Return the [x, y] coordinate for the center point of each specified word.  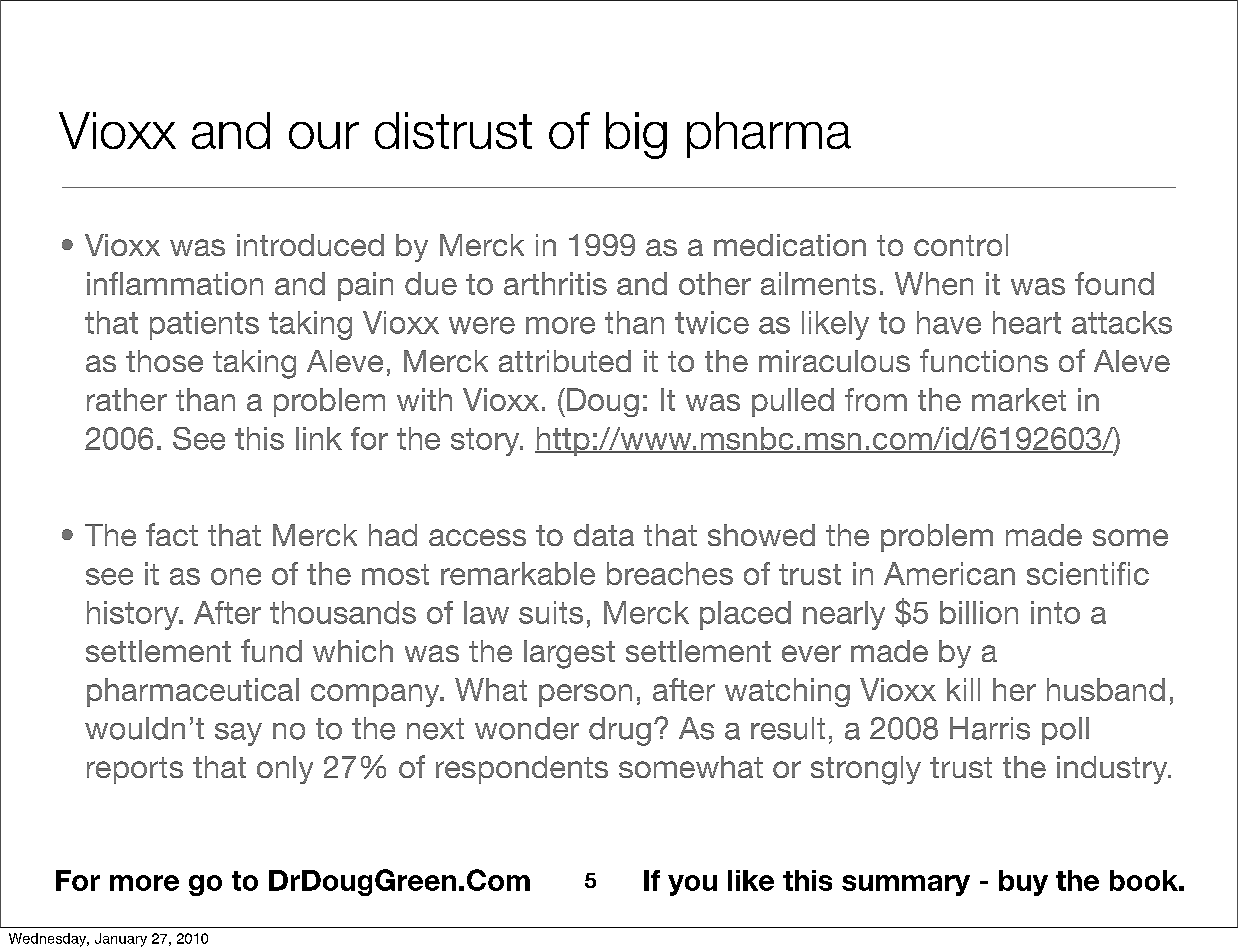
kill [963, 689]
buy [1023, 883]
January [121, 940]
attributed [565, 361]
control [961, 245]
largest [569, 654]
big [636, 135]
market [1019, 399]
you [692, 885]
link [319, 438]
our [324, 135]
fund [271, 650]
